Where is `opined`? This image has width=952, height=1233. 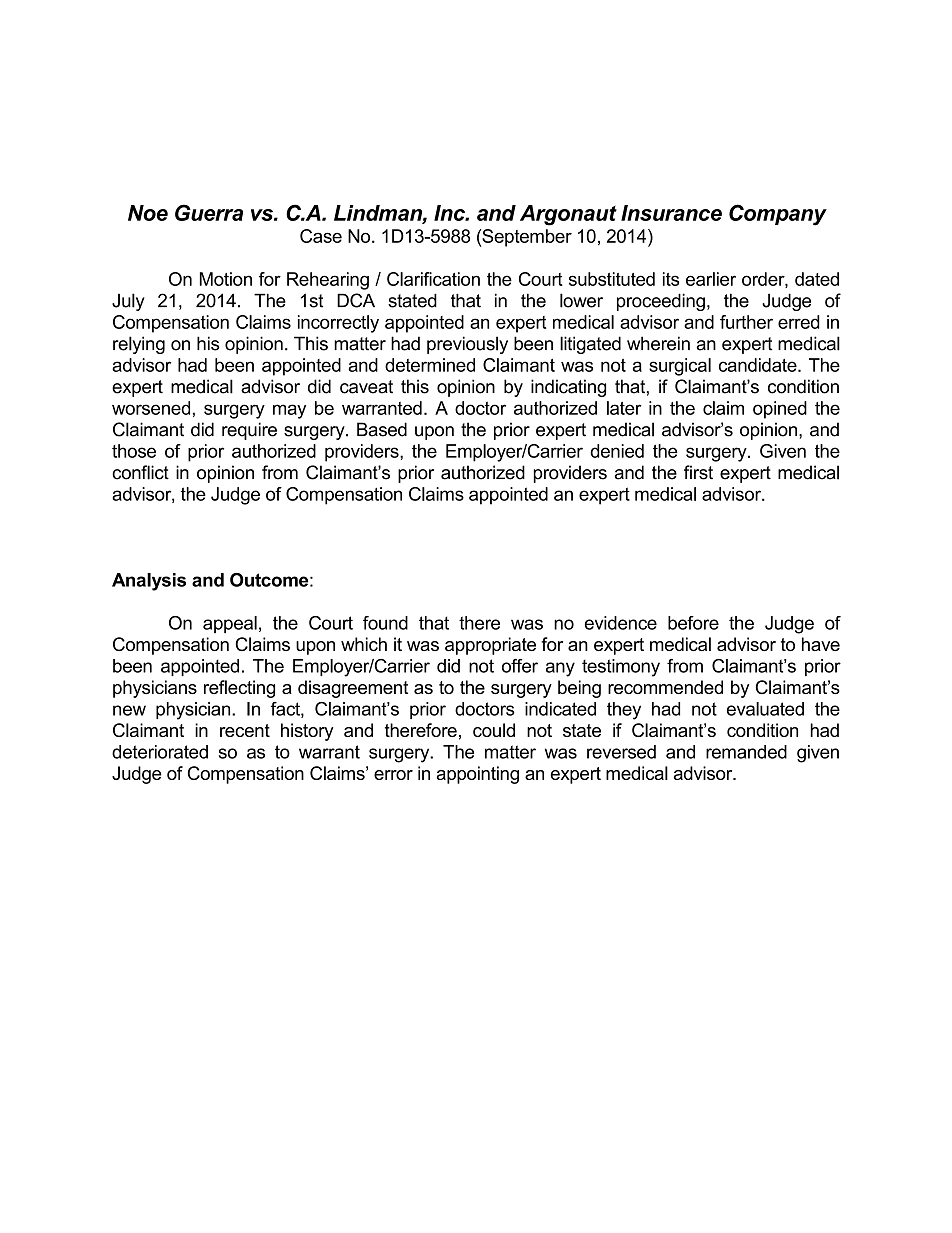
opined is located at coordinates (780, 410).
